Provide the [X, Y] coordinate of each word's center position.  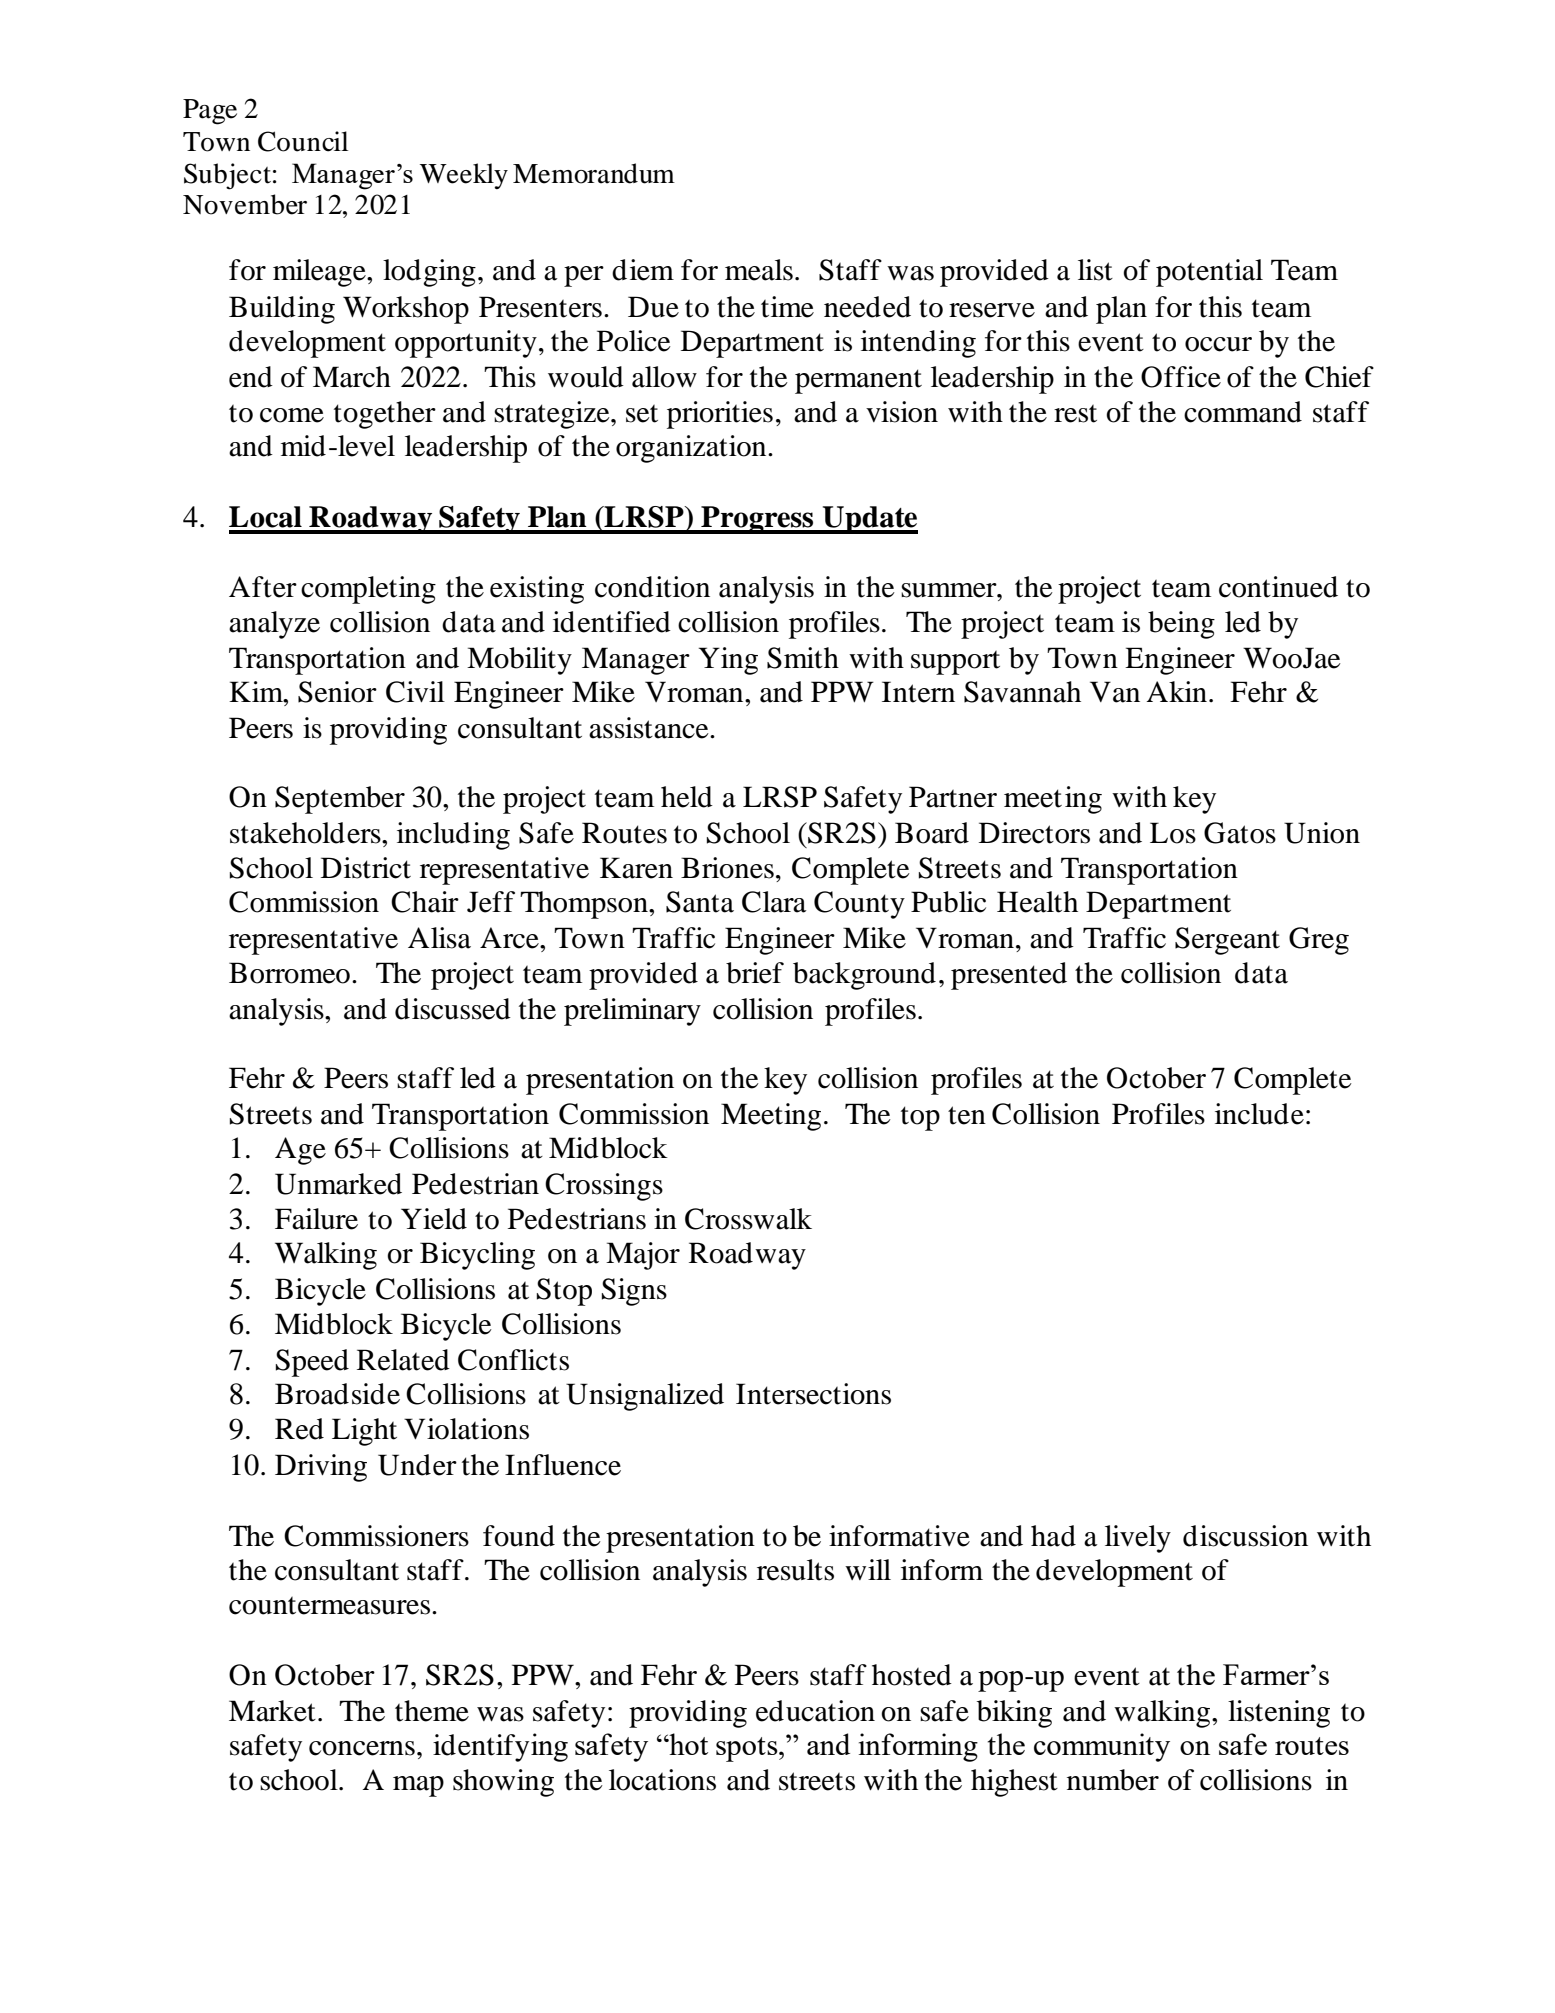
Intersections [813, 1394]
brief [755, 973]
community [1102, 1747]
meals [759, 270]
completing [368, 590]
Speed [312, 1363]
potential [1209, 273]
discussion [1245, 1536]
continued [1278, 587]
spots [748, 1749]
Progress [757, 520]
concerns [362, 1748]
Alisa [439, 938]
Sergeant [1227, 941]
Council [303, 141]
